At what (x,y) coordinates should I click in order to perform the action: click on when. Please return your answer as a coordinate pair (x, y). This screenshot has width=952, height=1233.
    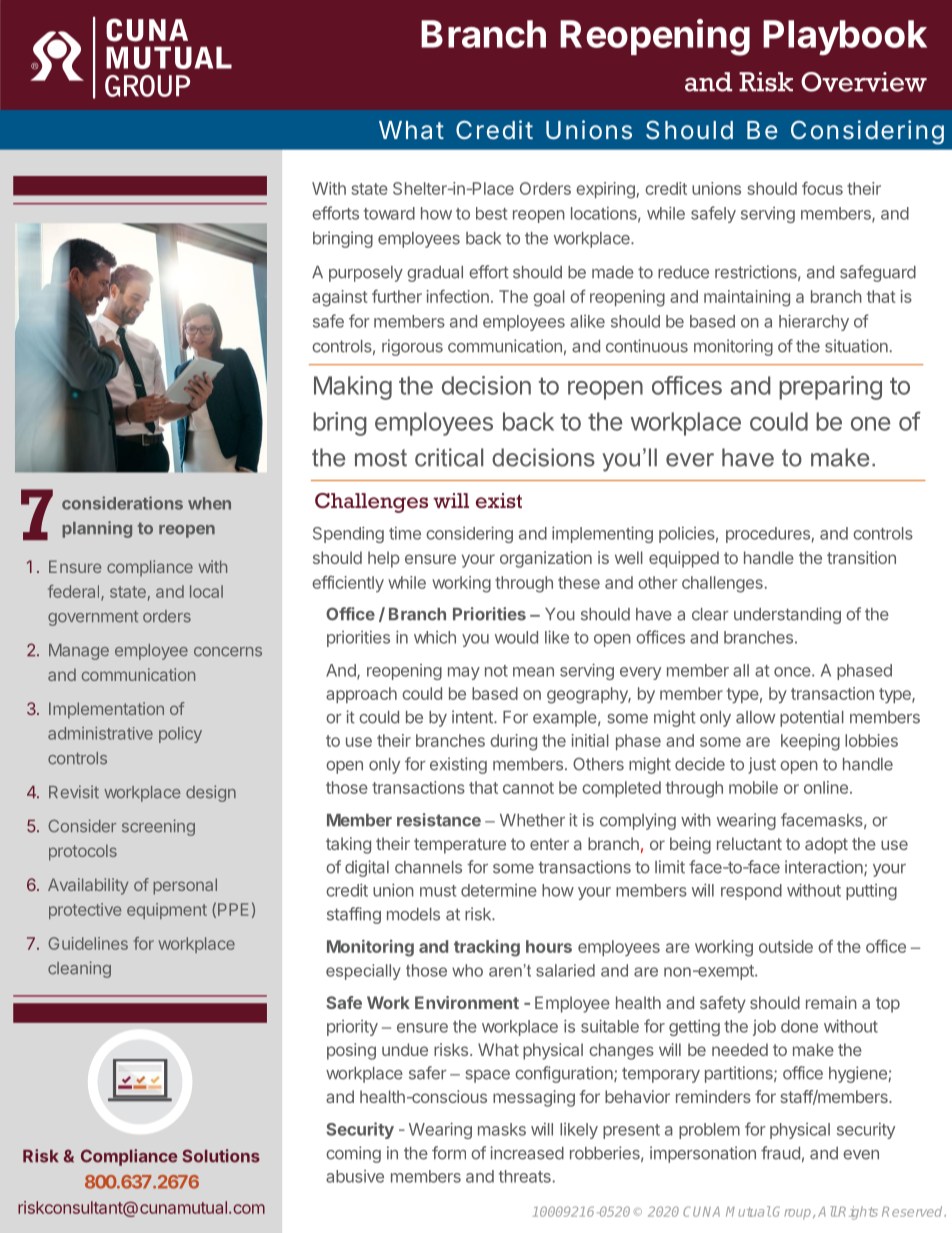
    Looking at the image, I should click on (209, 503).
